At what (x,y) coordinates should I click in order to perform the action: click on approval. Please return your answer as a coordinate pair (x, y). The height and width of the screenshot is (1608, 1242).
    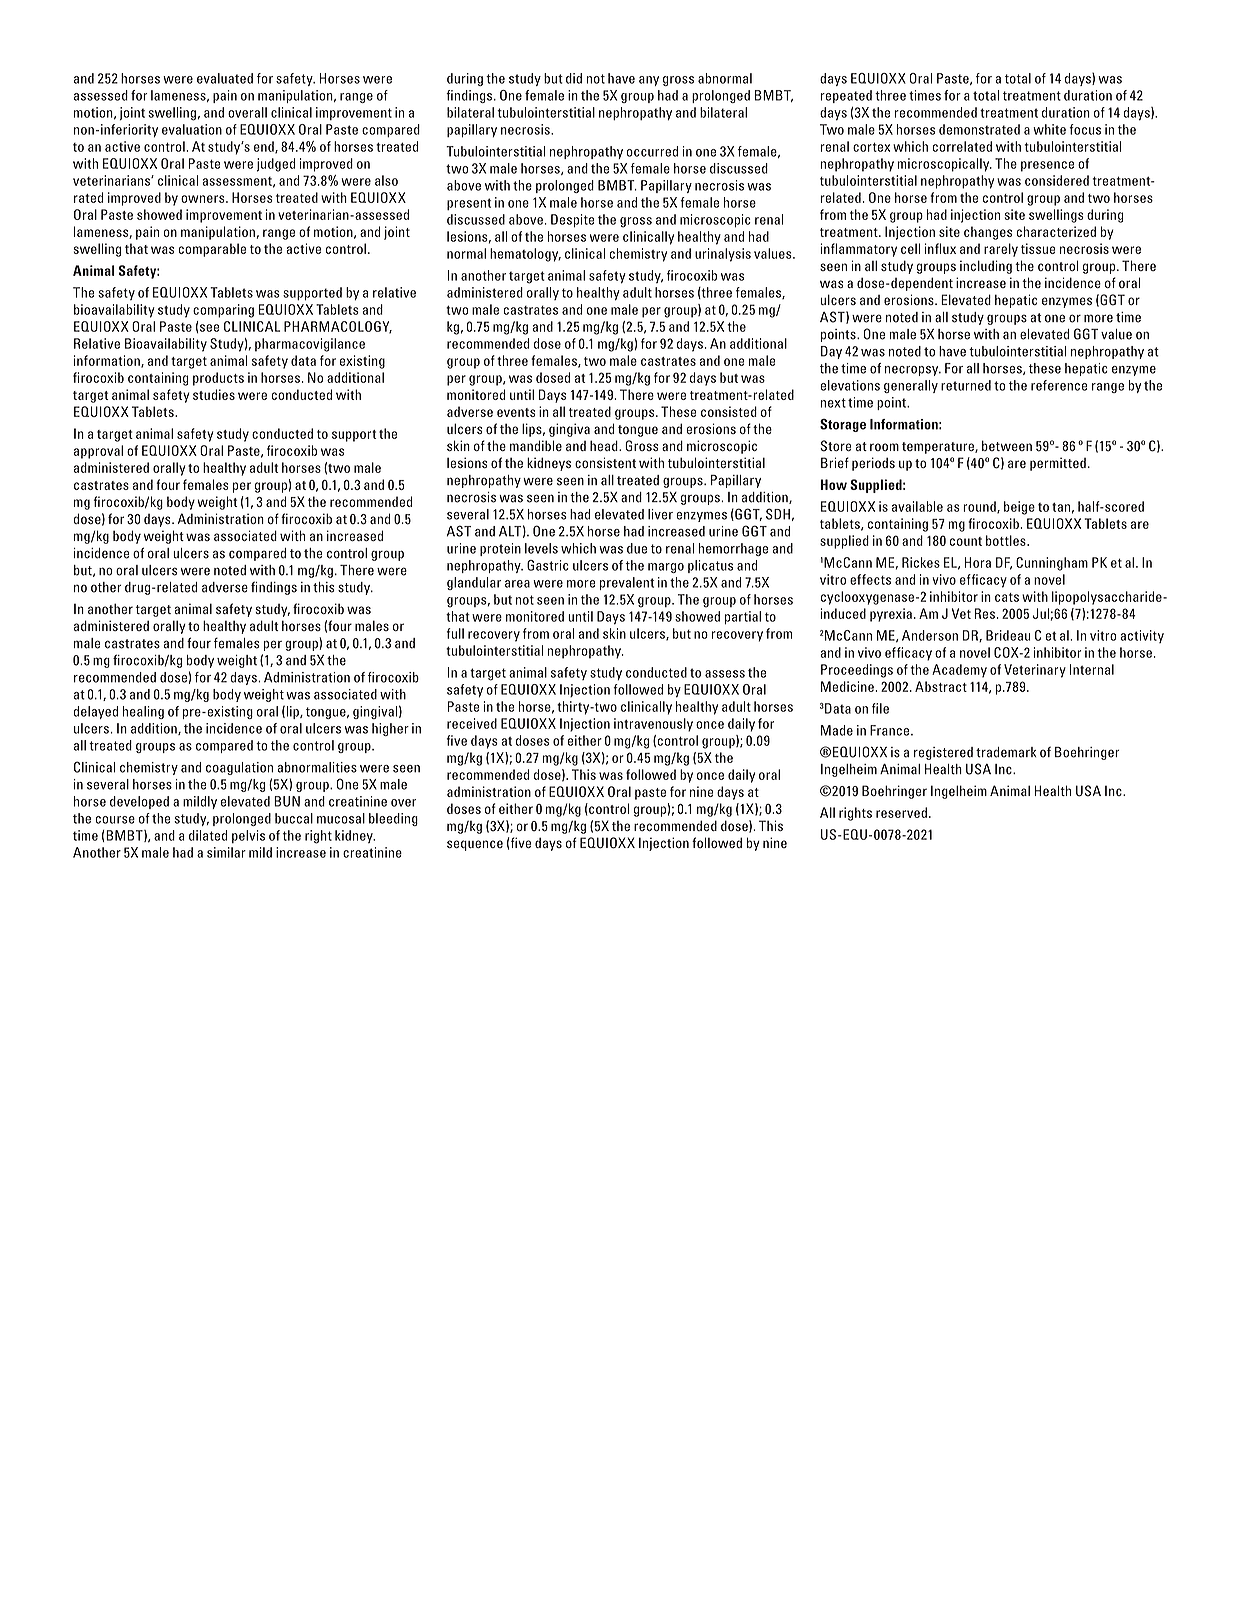
    Looking at the image, I should click on (98, 452).
